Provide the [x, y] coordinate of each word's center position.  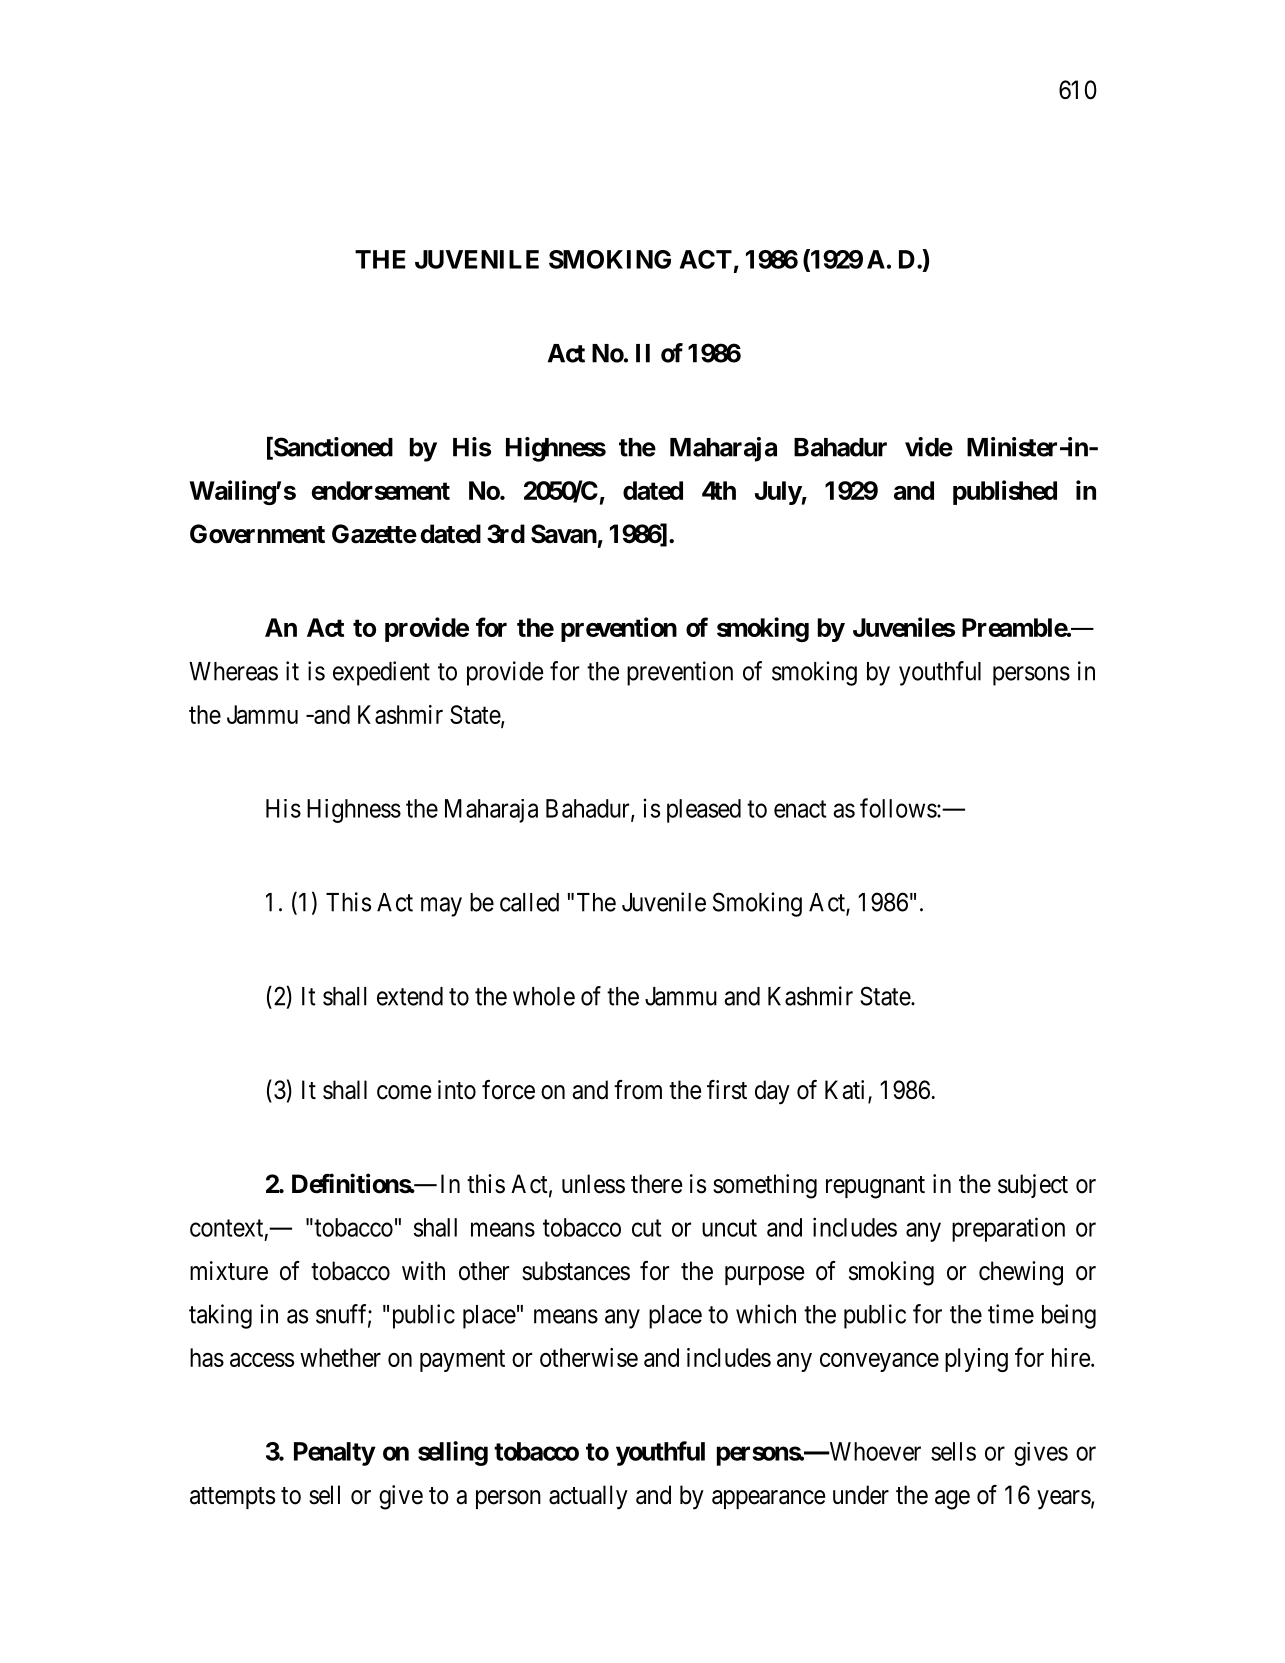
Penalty [334, 1454]
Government [257, 534]
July [778, 493]
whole [544, 996]
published [1005, 492]
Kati [847, 1091]
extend [410, 996]
